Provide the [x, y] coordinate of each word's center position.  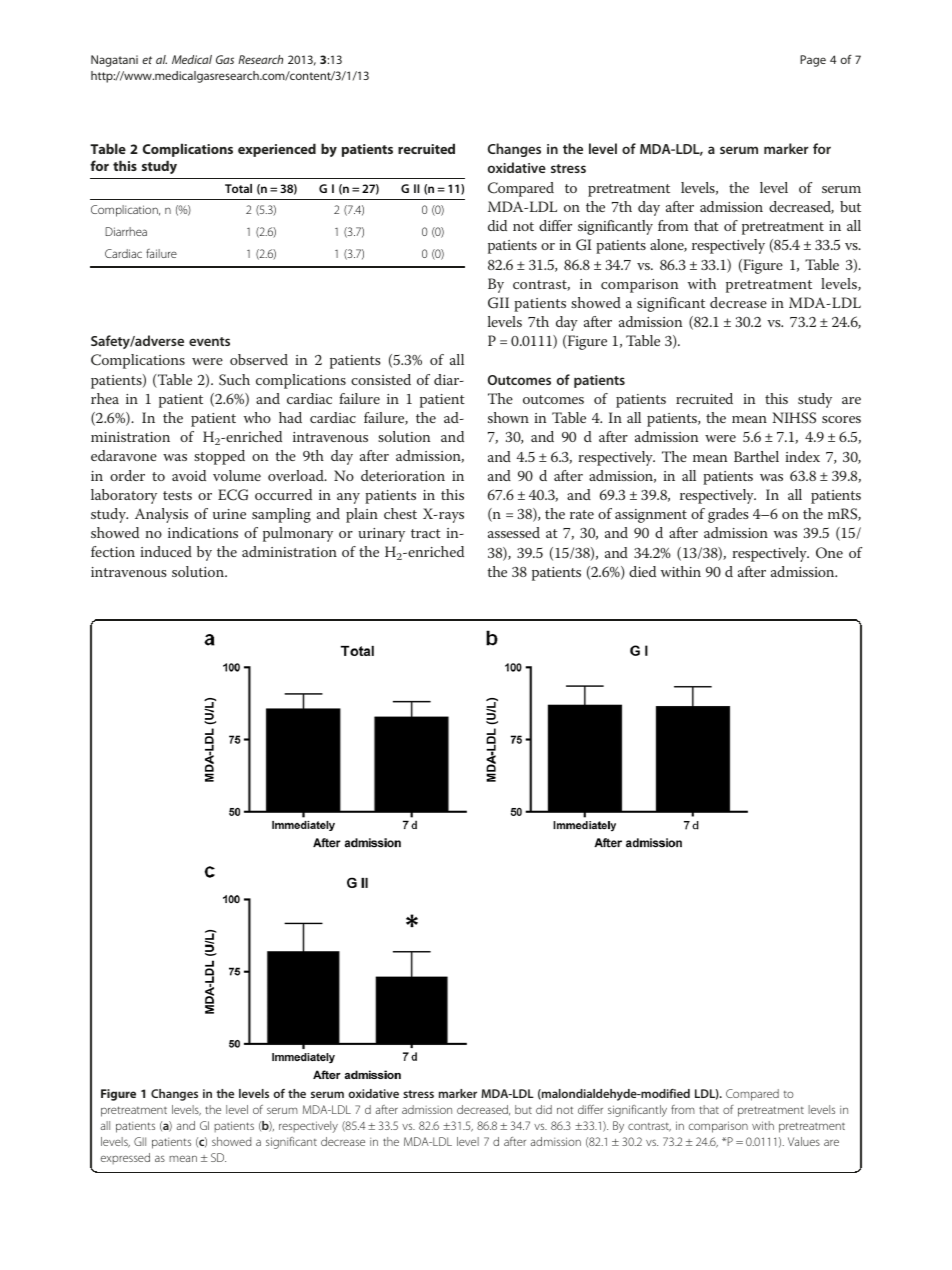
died [642, 571]
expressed [125, 1158]
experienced [277, 150]
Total [238, 188]
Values [804, 1141]
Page [813, 61]
